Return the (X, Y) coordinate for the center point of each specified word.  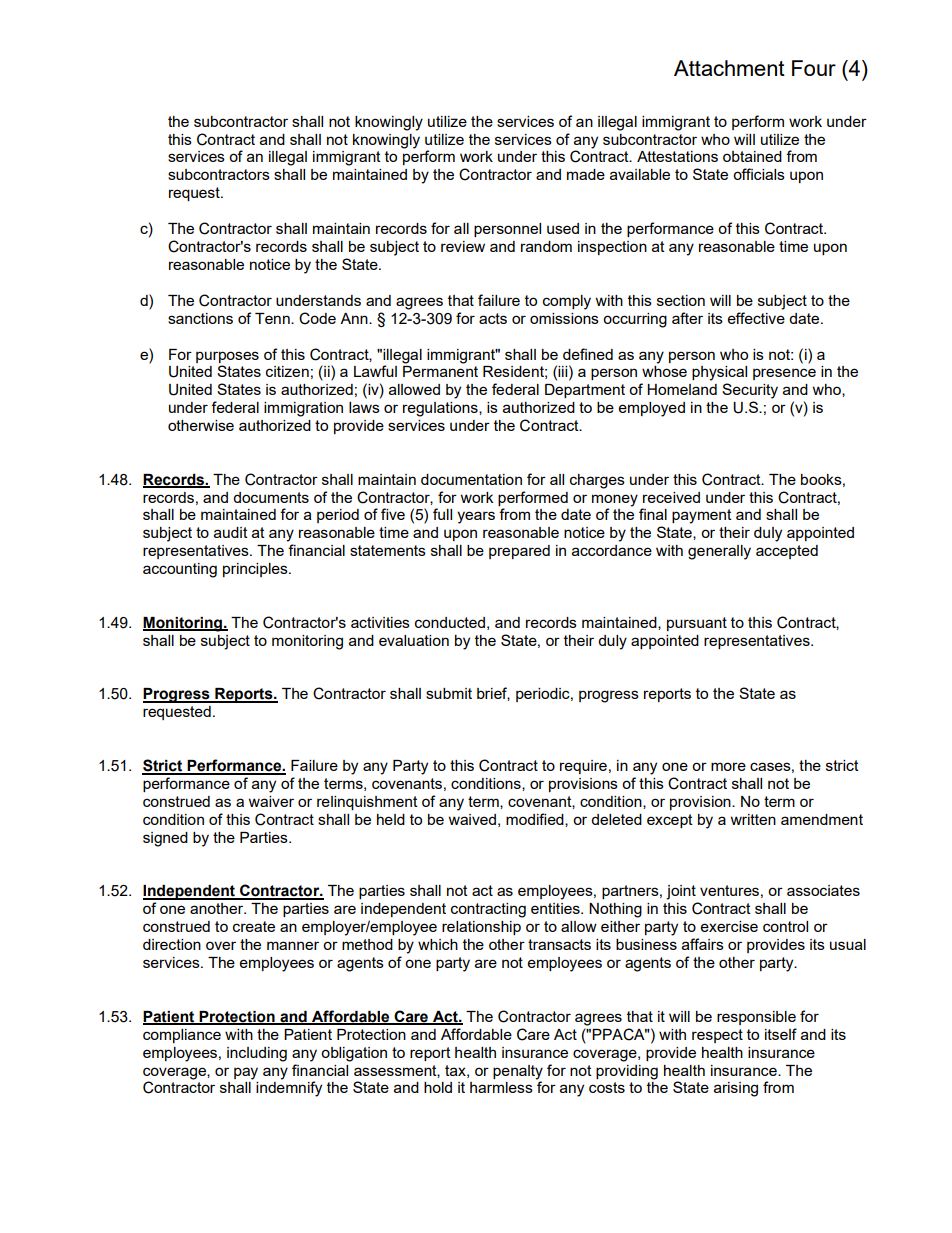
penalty (518, 1072)
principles (256, 570)
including (257, 1054)
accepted (787, 552)
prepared (519, 552)
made (586, 174)
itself (781, 1034)
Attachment (729, 68)
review (463, 246)
